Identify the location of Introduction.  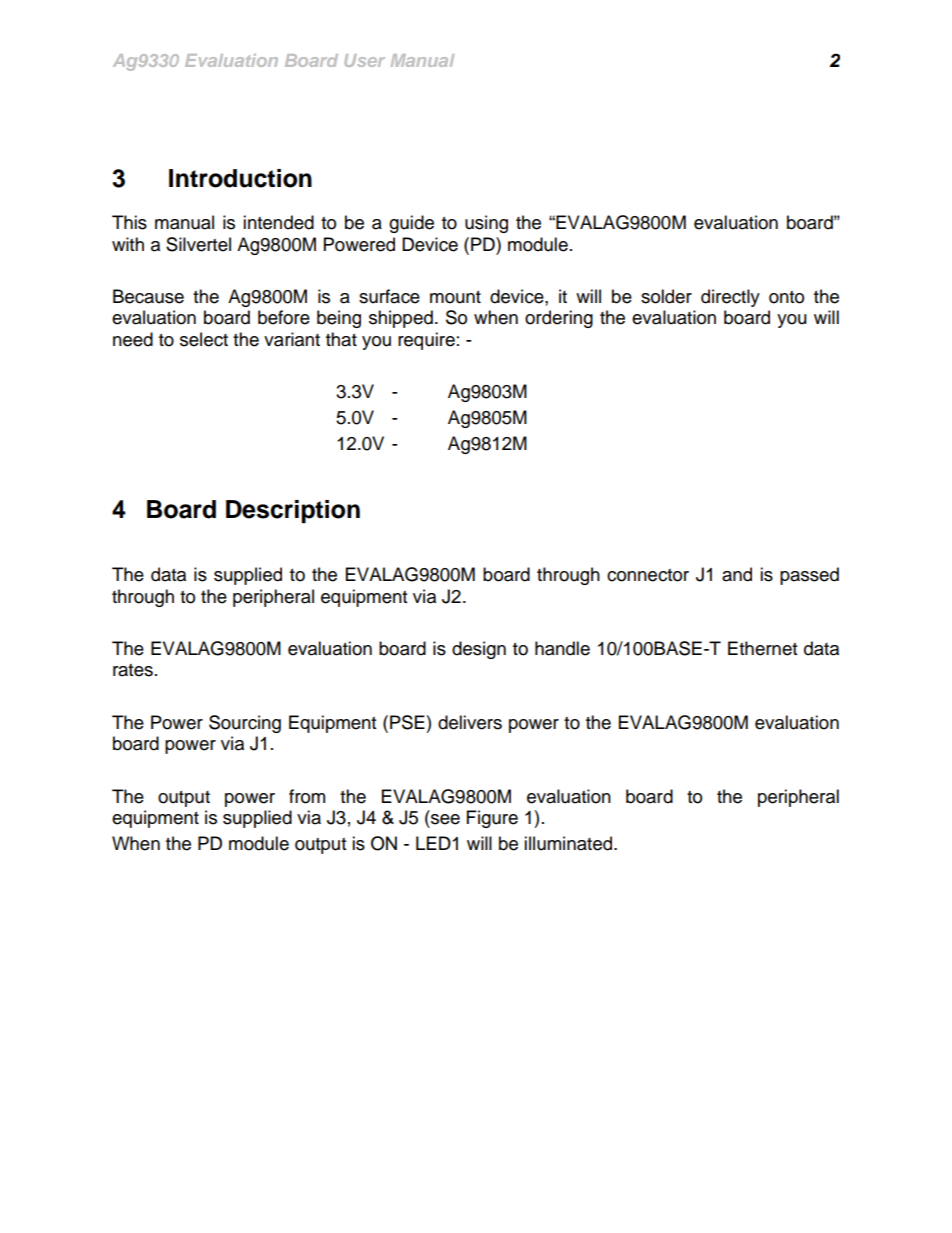
(240, 178).
